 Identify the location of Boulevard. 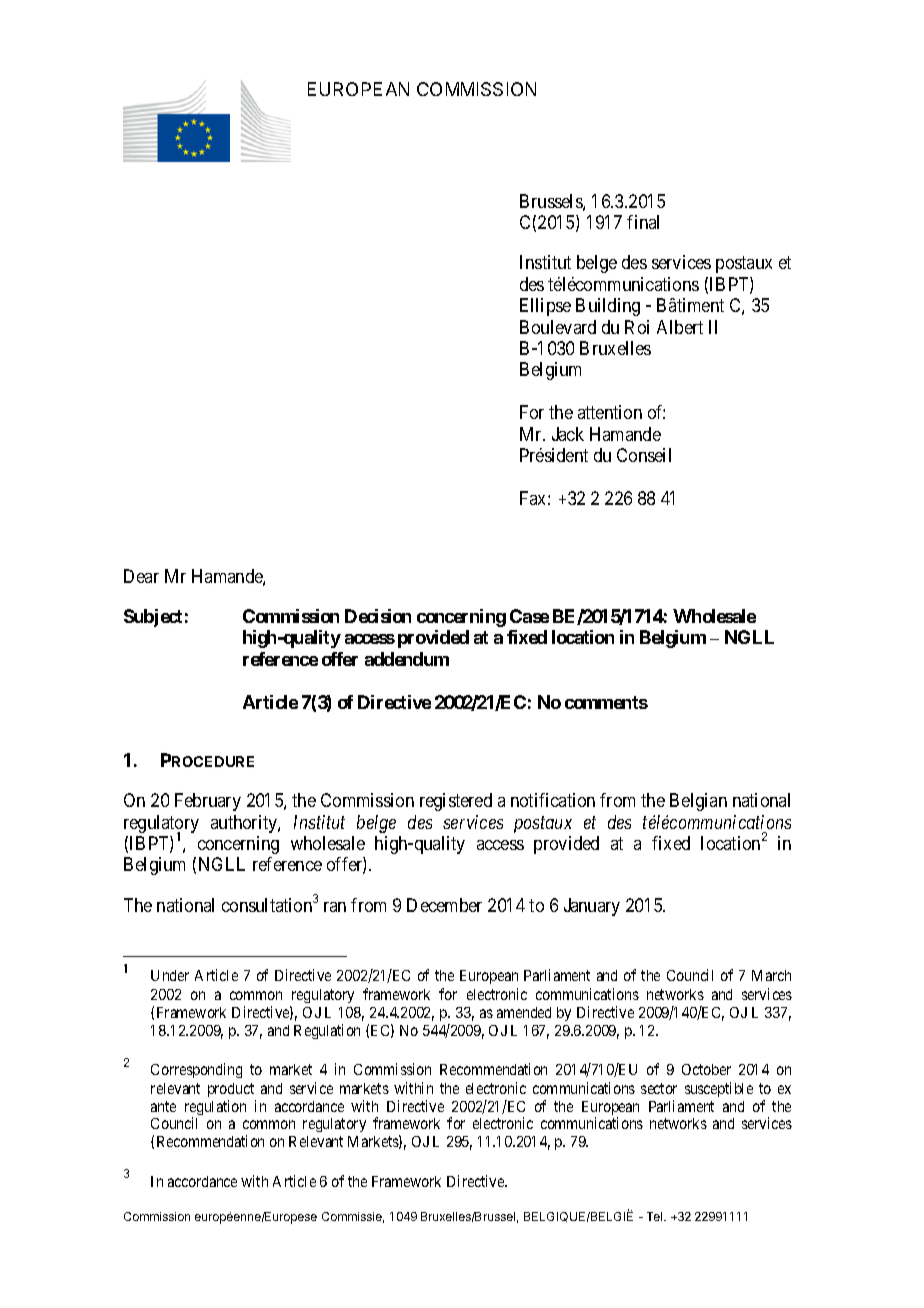
(558, 327).
